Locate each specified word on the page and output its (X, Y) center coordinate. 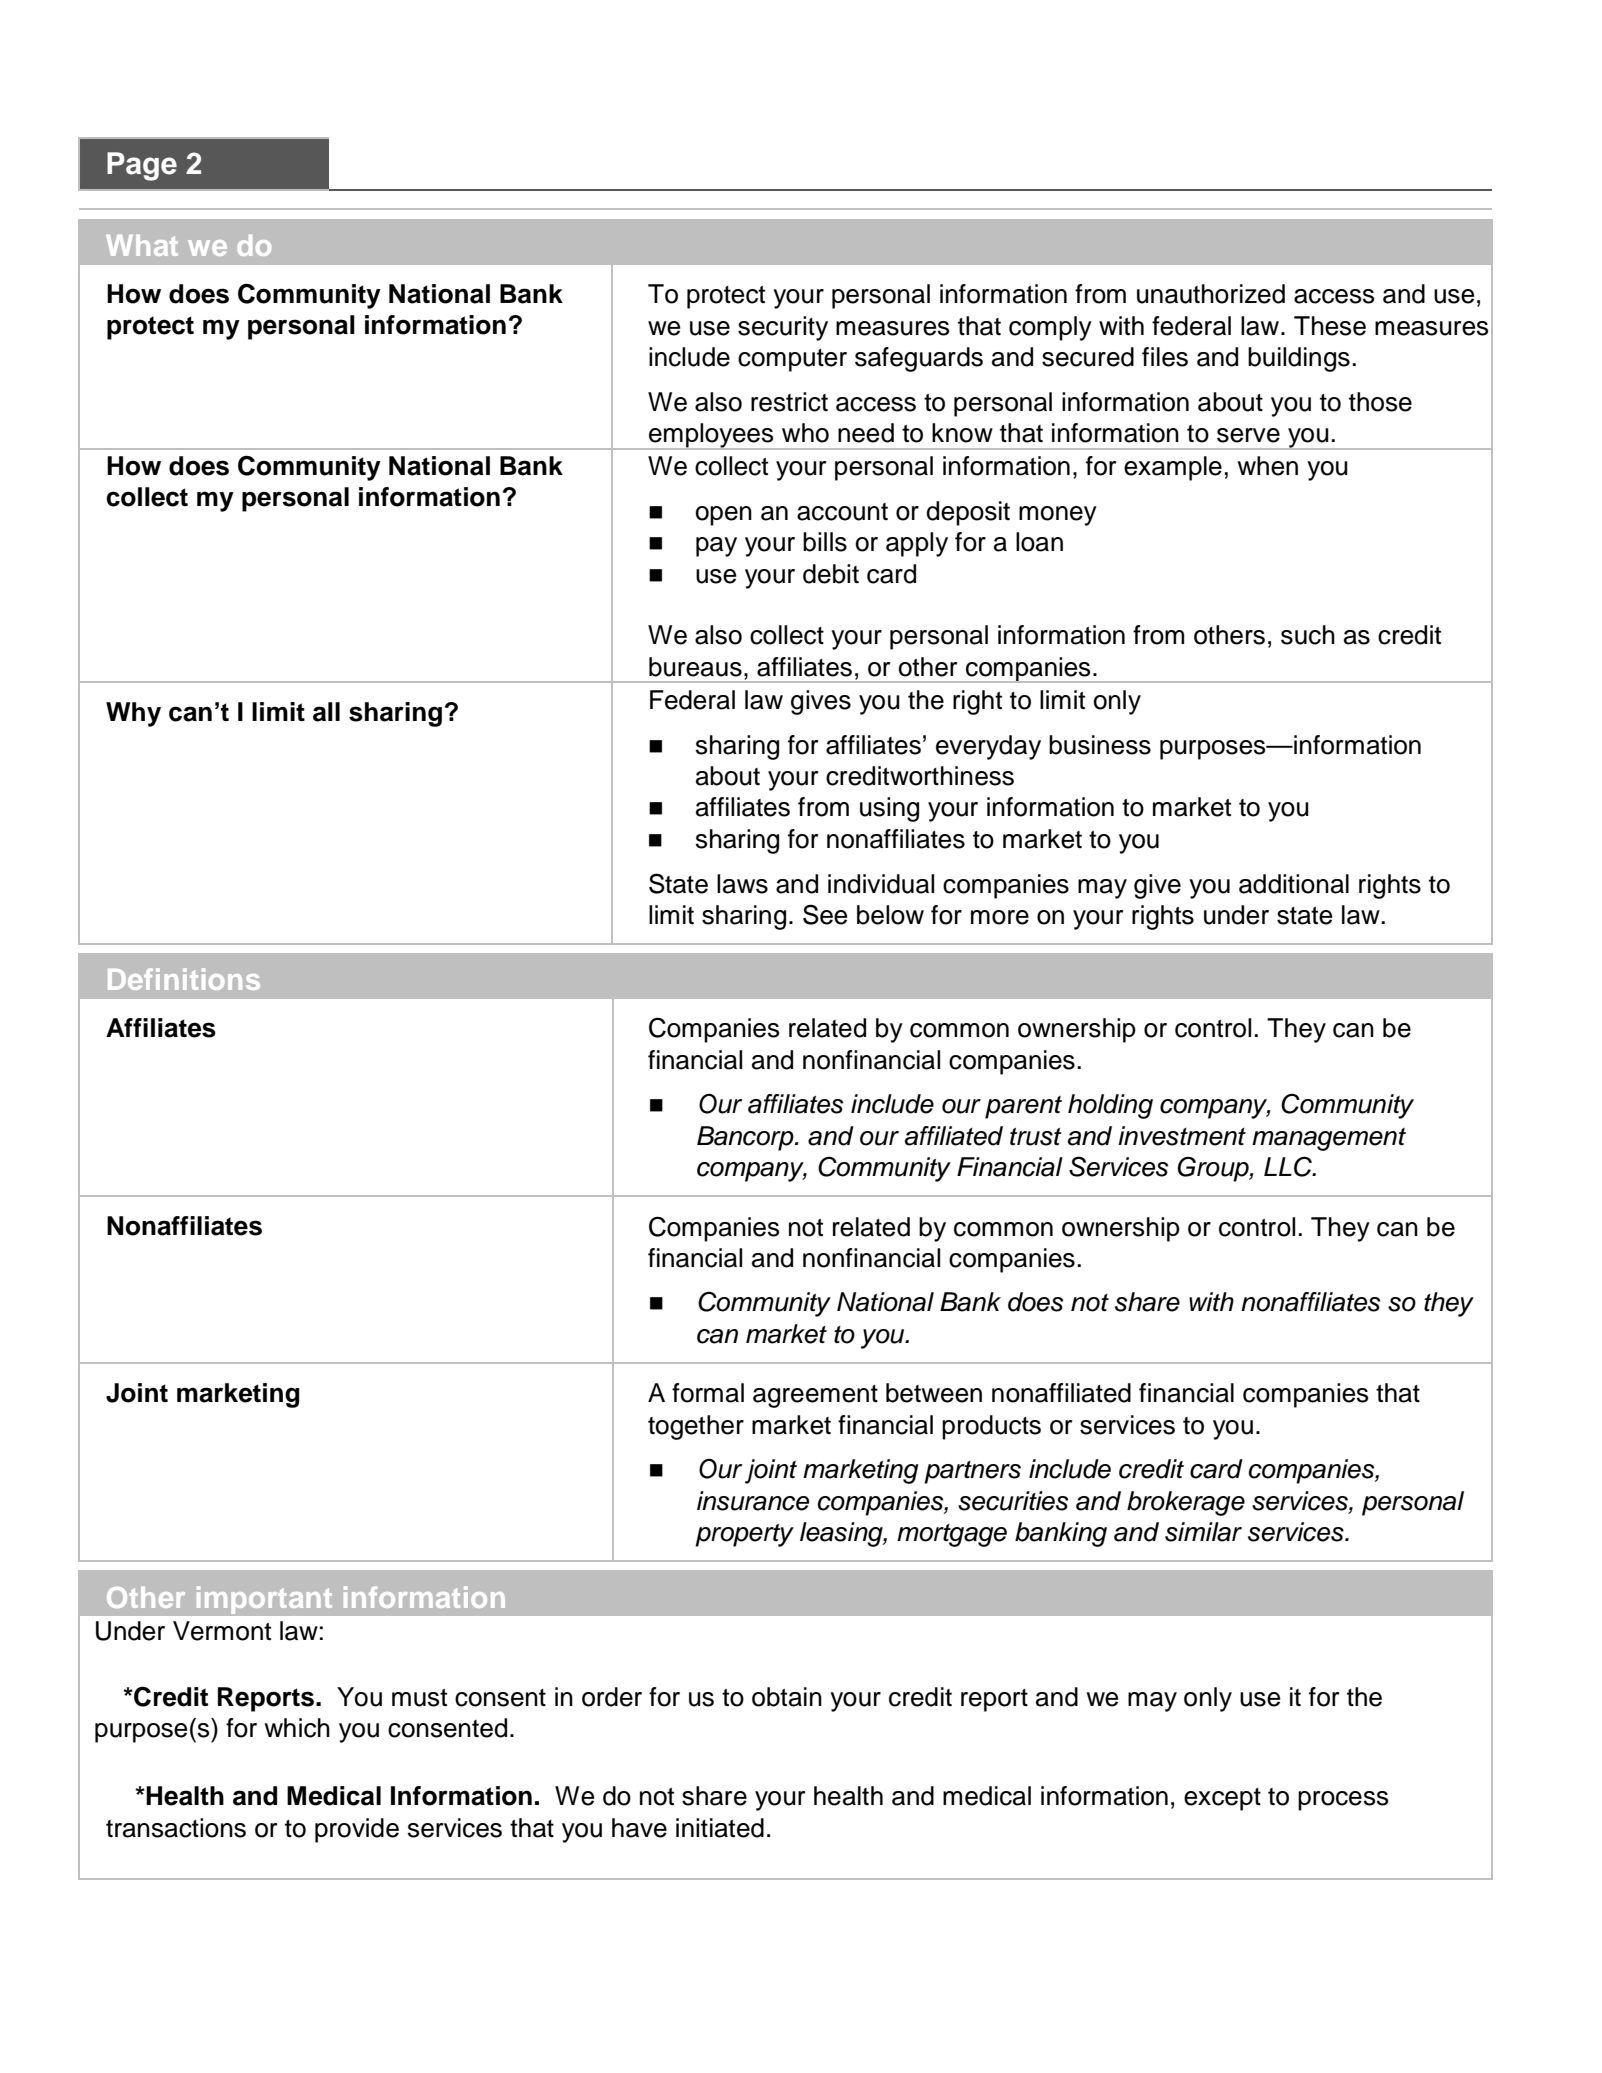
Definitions (184, 979)
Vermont (222, 1631)
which (297, 1728)
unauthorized (1211, 294)
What (142, 245)
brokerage (1186, 1503)
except (1222, 1799)
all (326, 712)
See (825, 914)
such (1308, 635)
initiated (720, 1828)
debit (831, 574)
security (783, 328)
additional (1294, 884)
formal (708, 1393)
